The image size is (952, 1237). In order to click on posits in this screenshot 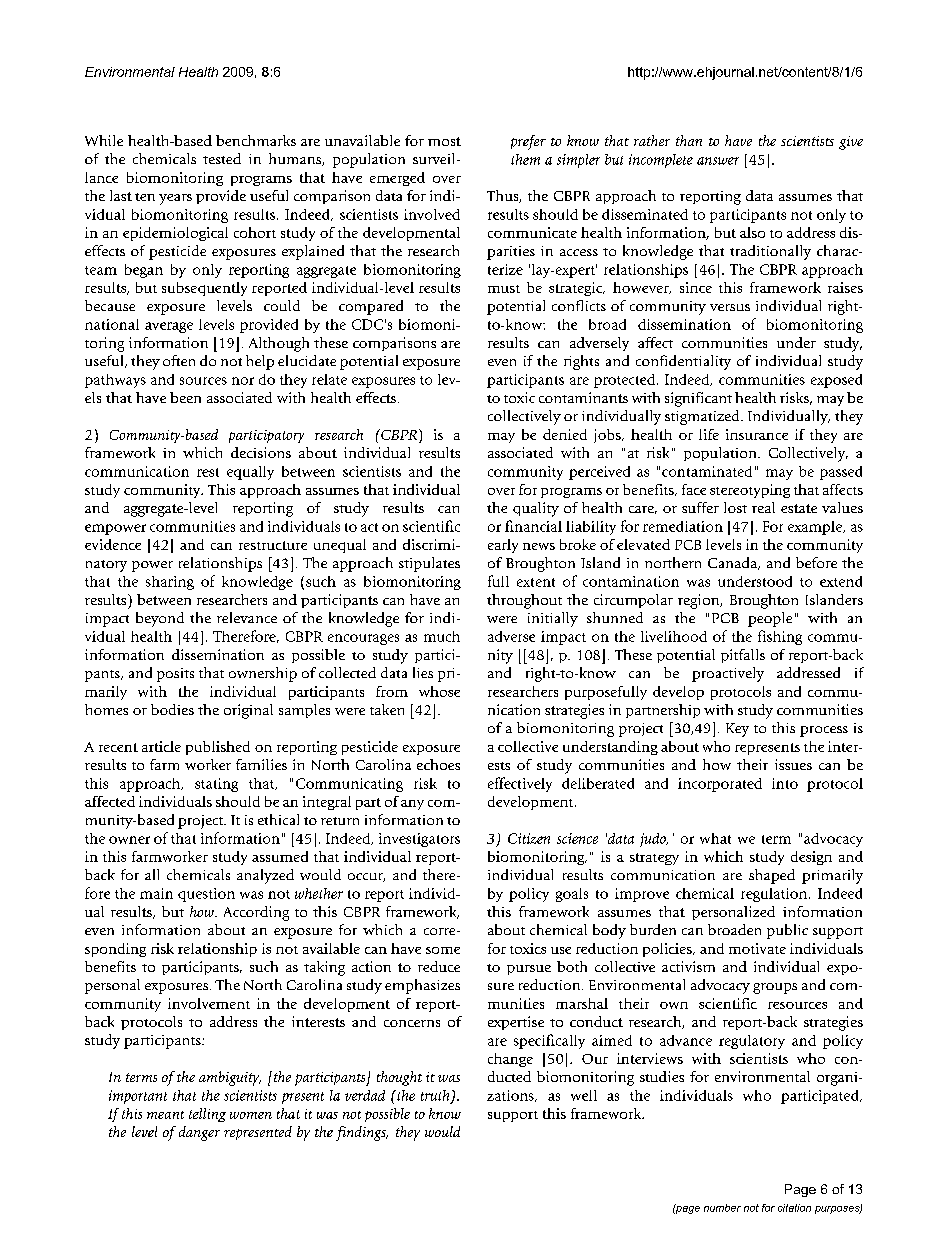, I will do `click(175, 675)`.
